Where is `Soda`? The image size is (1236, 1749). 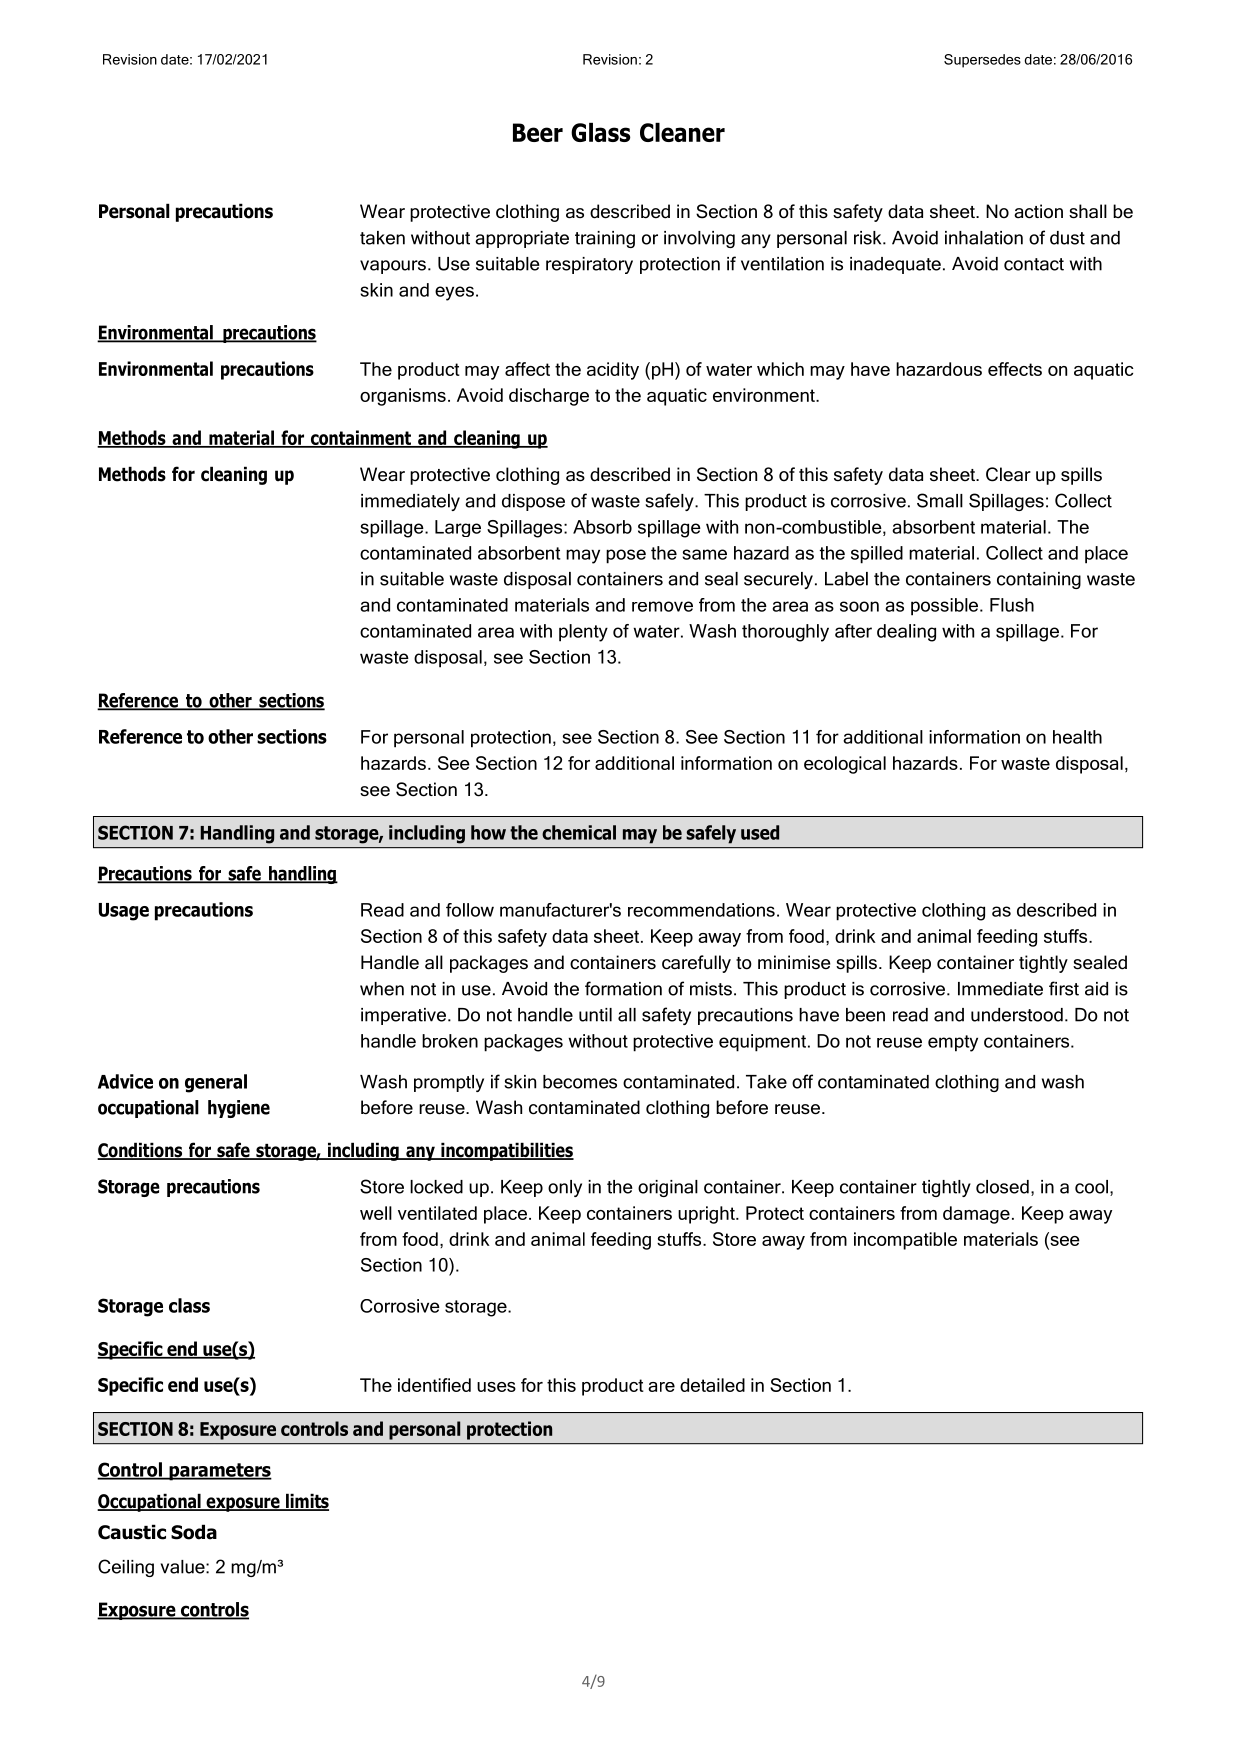 Soda is located at coordinates (194, 1532).
